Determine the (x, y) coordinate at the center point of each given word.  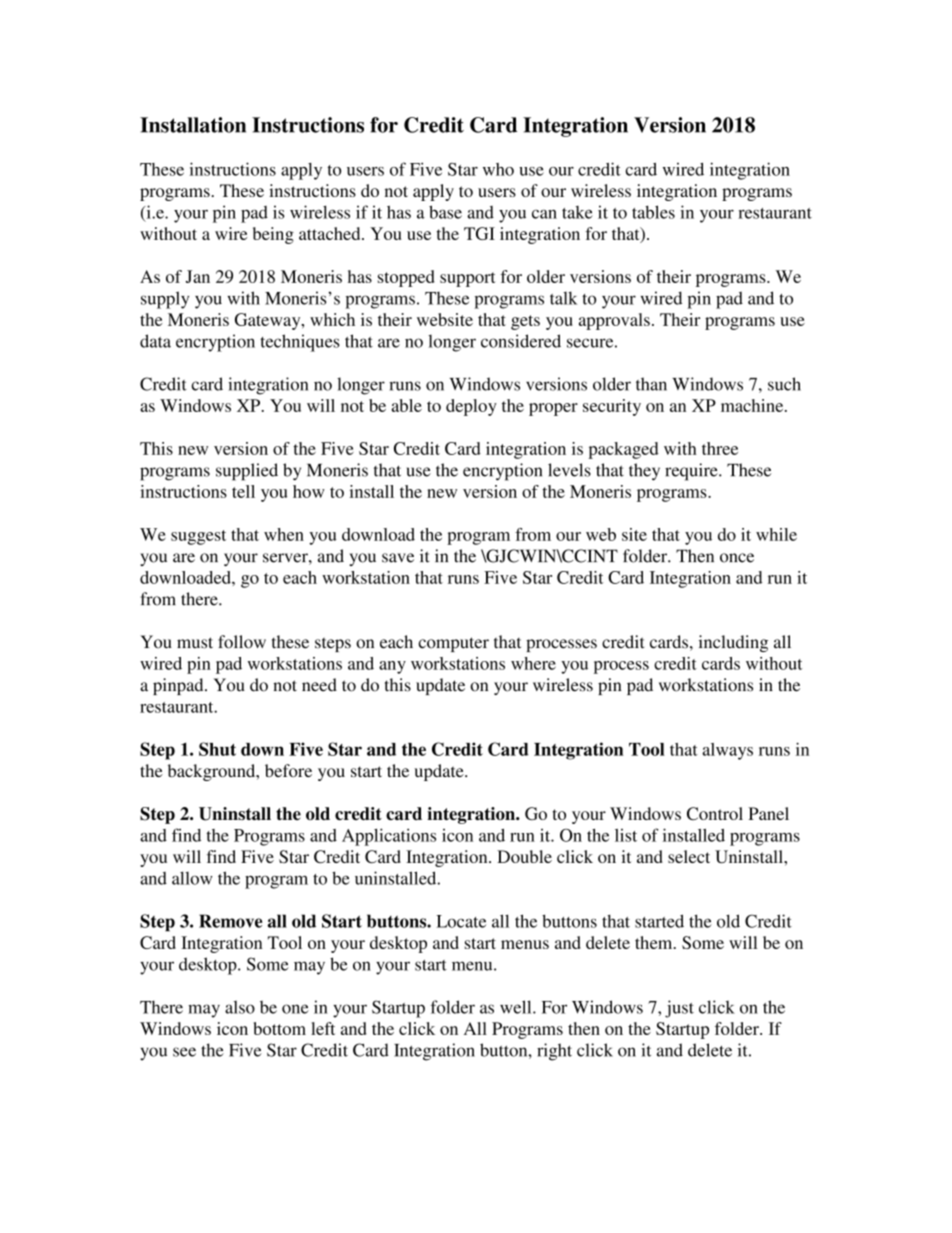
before (288, 770)
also (240, 1007)
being (273, 235)
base (445, 212)
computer (453, 644)
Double (524, 856)
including (733, 643)
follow (242, 642)
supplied (247, 472)
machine (753, 405)
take (577, 212)
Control (715, 813)
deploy (471, 407)
